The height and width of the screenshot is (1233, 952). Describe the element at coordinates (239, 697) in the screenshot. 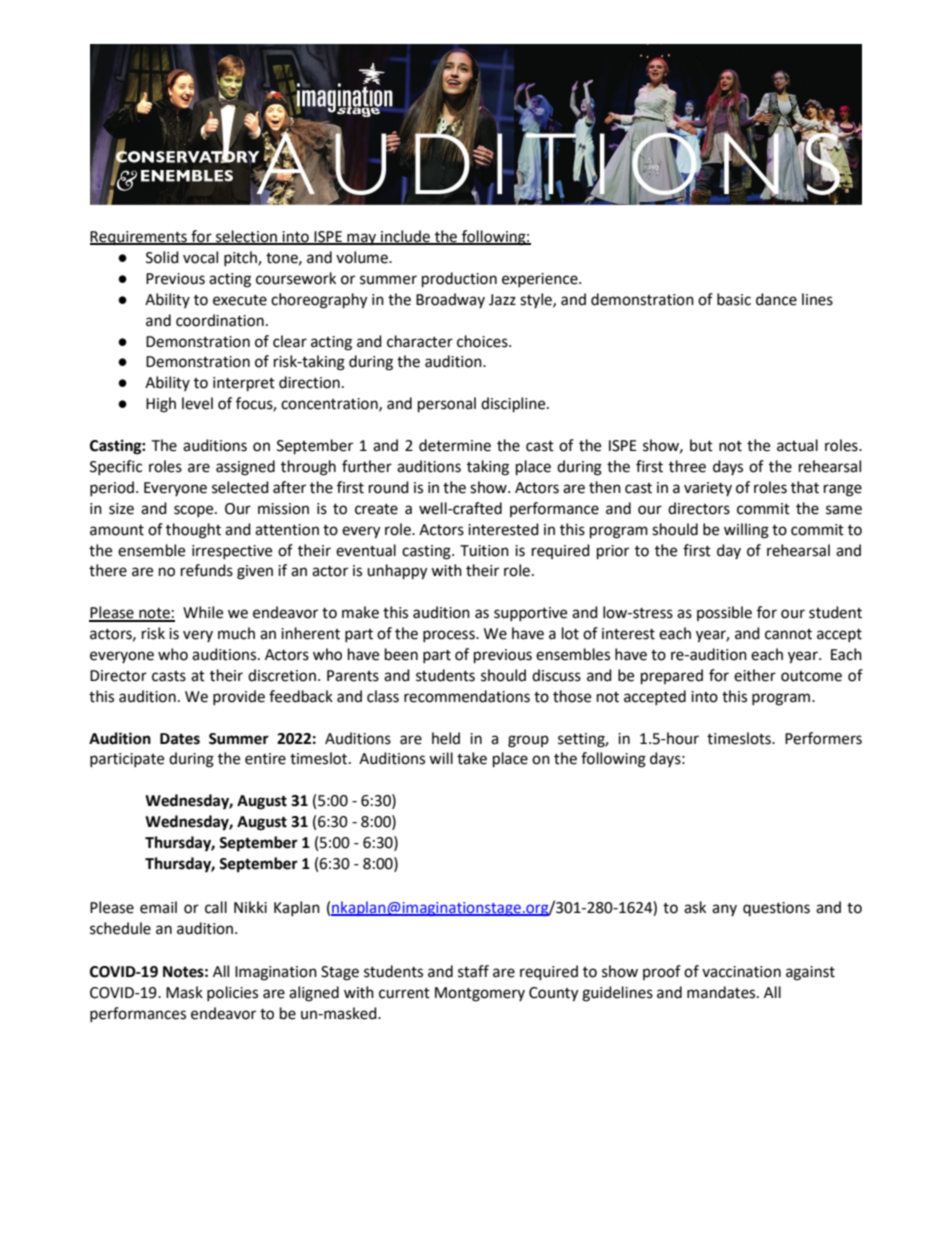

I see `provide` at that location.
